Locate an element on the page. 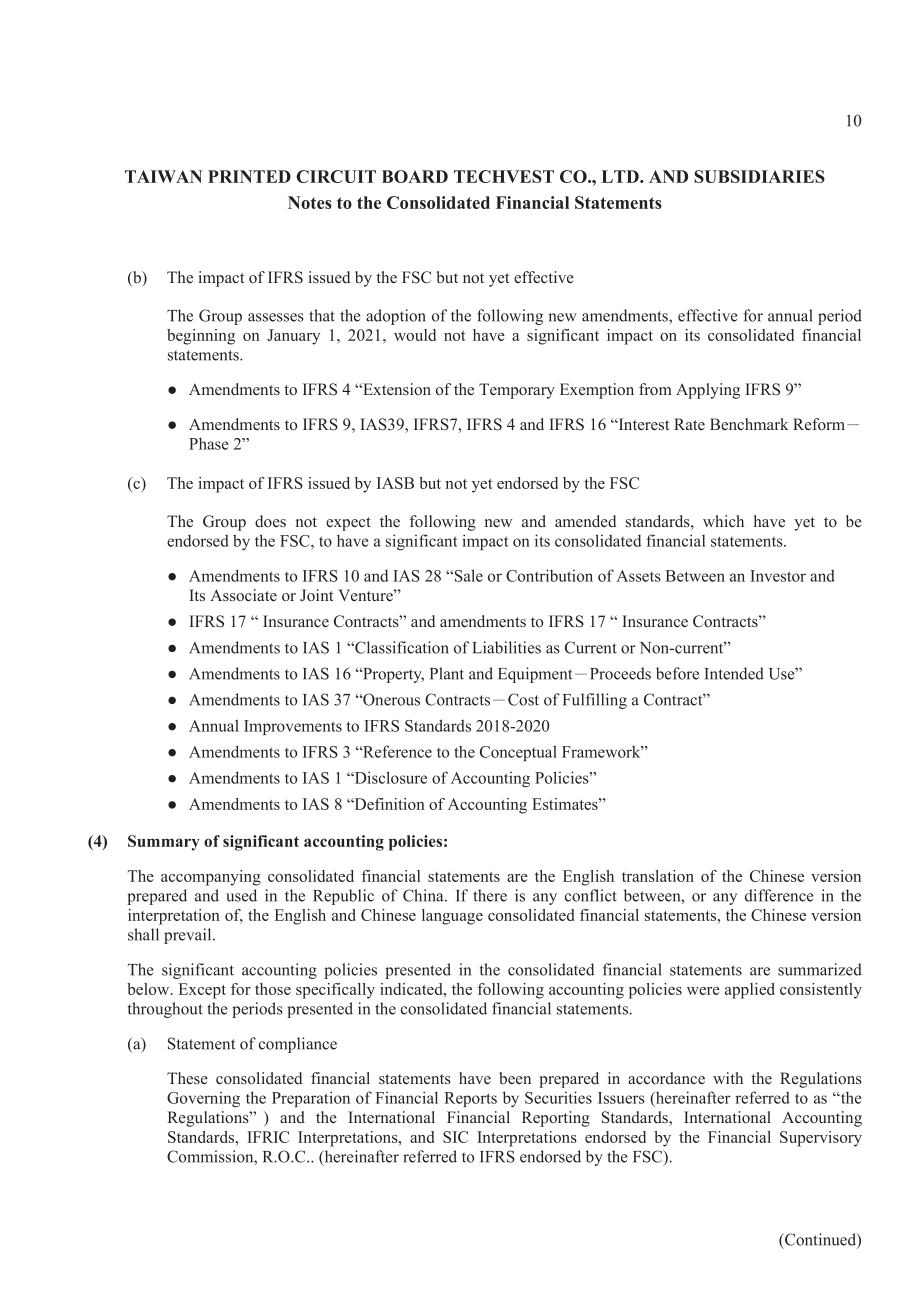 Image resolution: width=924 pixels, height=1308 pixels. there is located at coordinates (490, 895).
